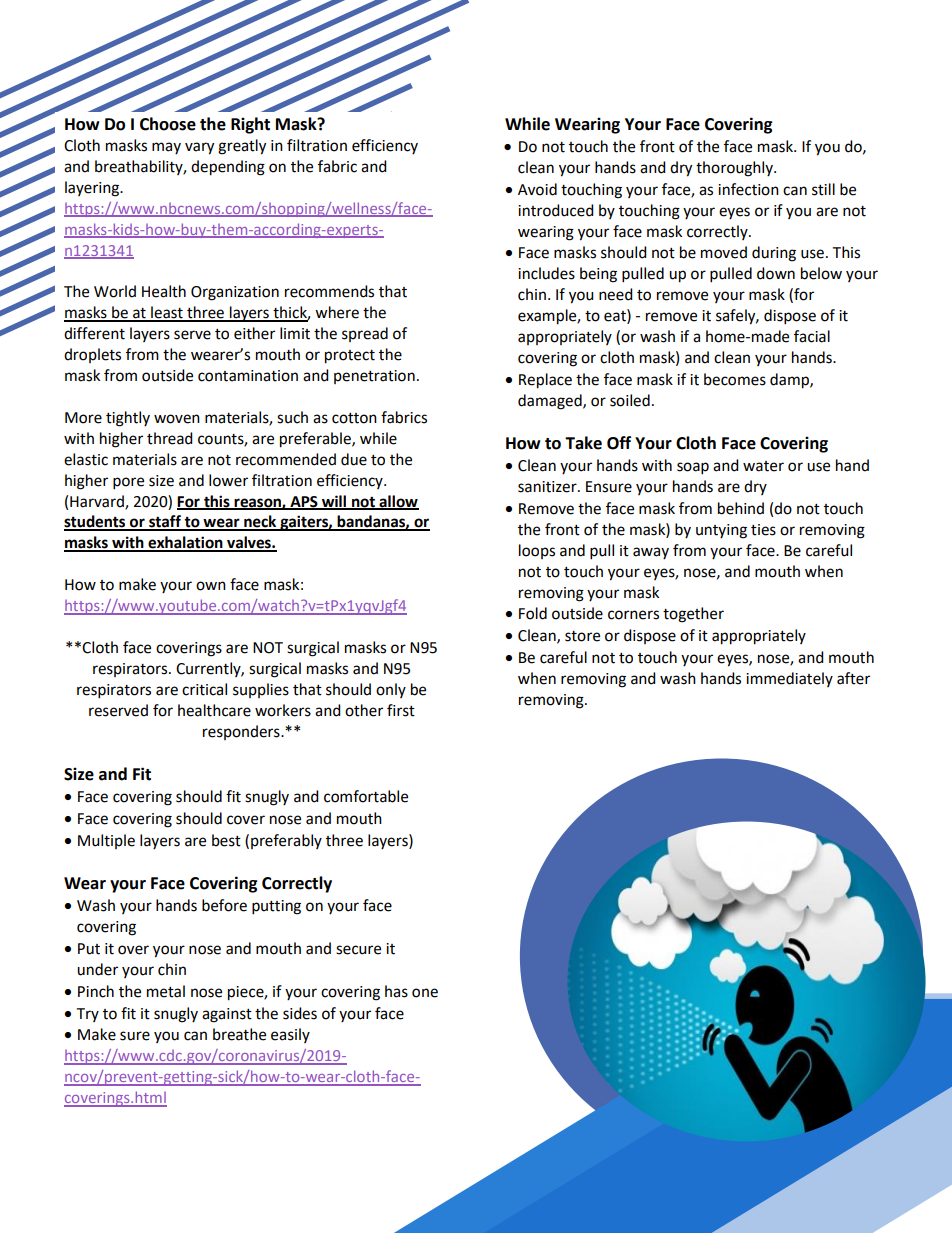 The image size is (952, 1233). Describe the element at coordinates (166, 148) in the screenshot. I see `may` at that location.
